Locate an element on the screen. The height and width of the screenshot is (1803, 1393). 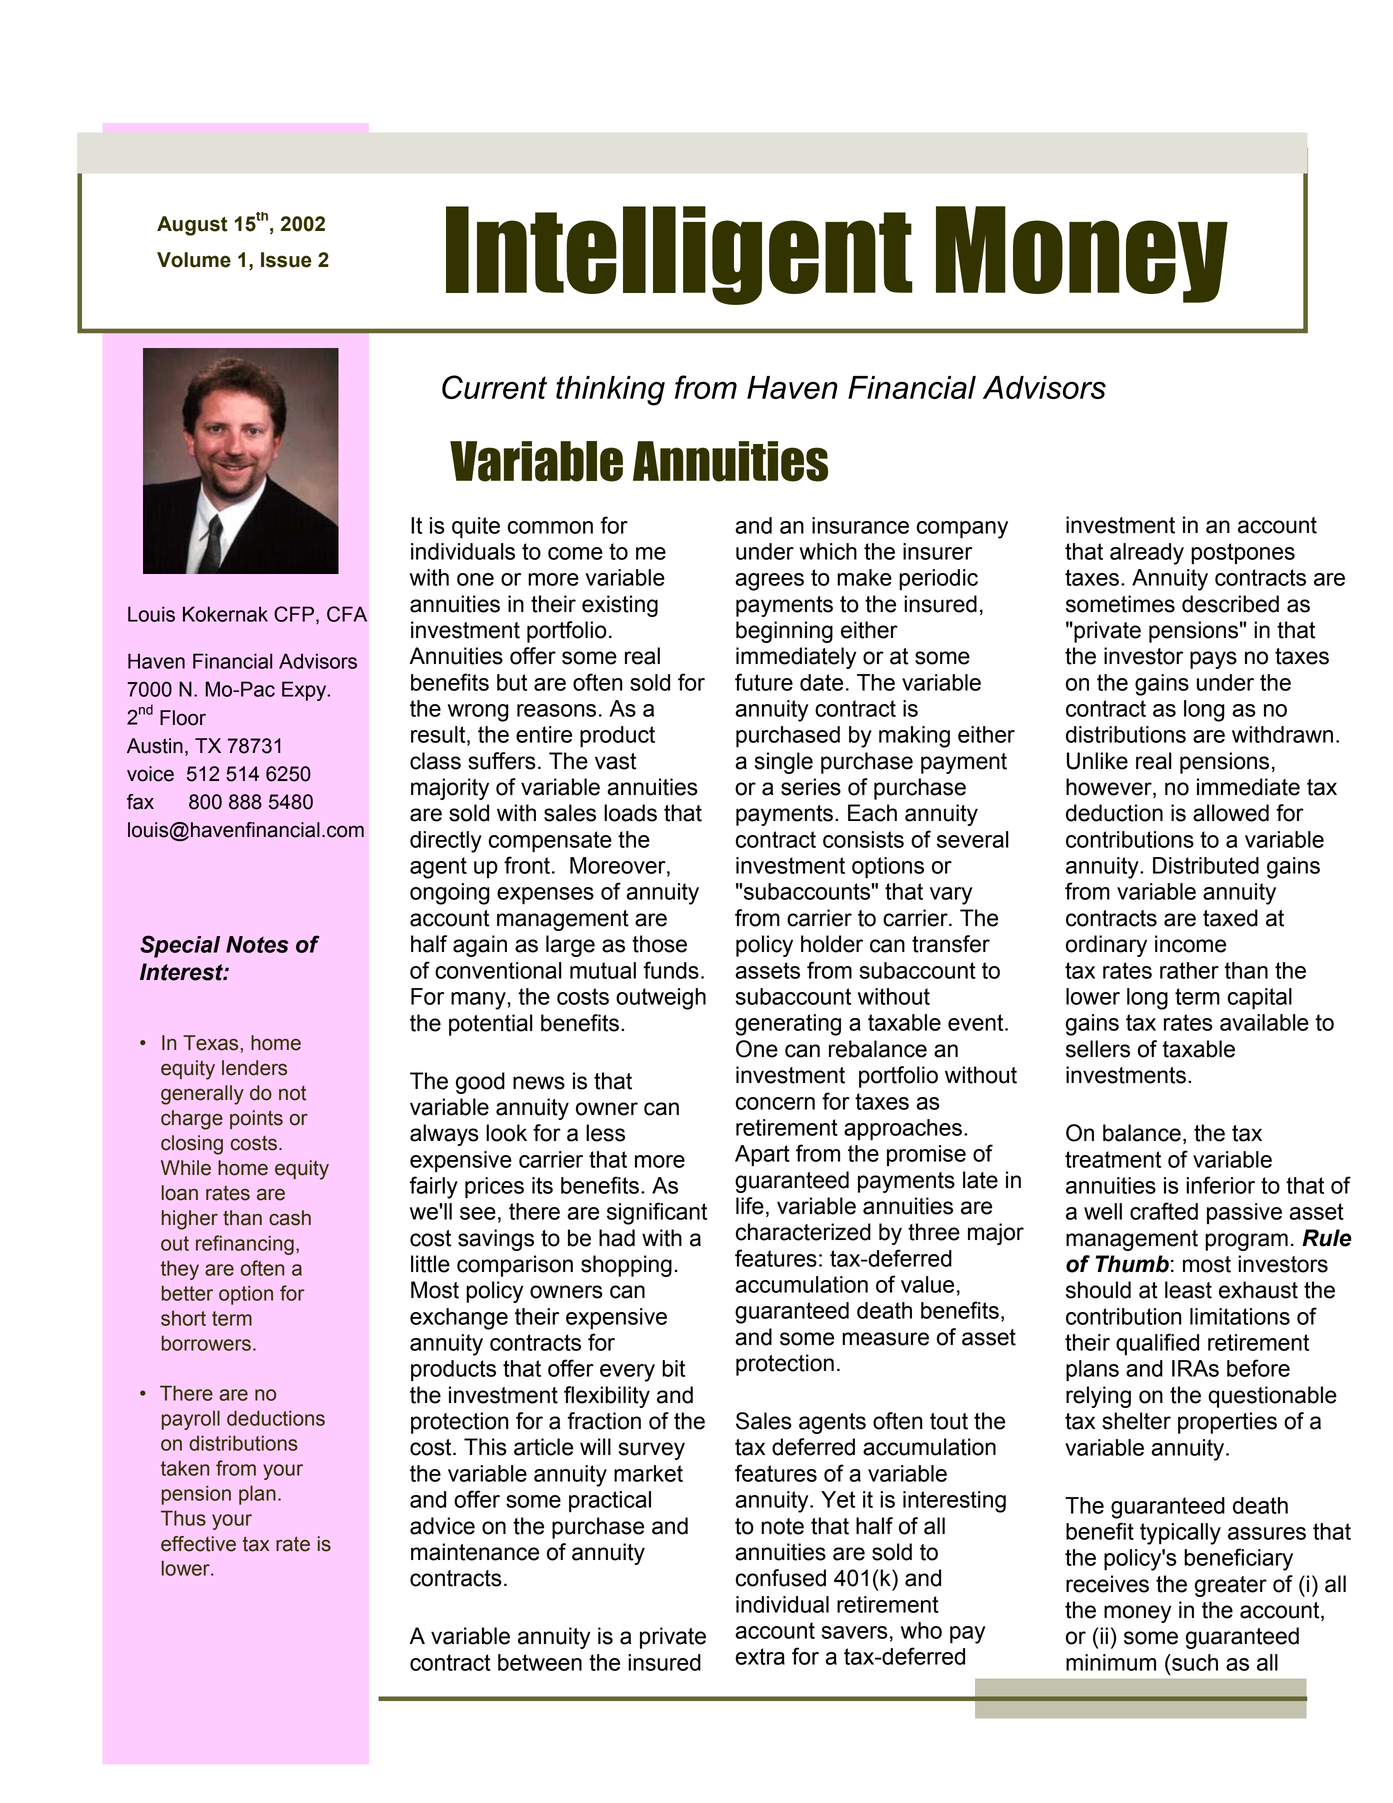
rather is located at coordinates (1189, 970).
